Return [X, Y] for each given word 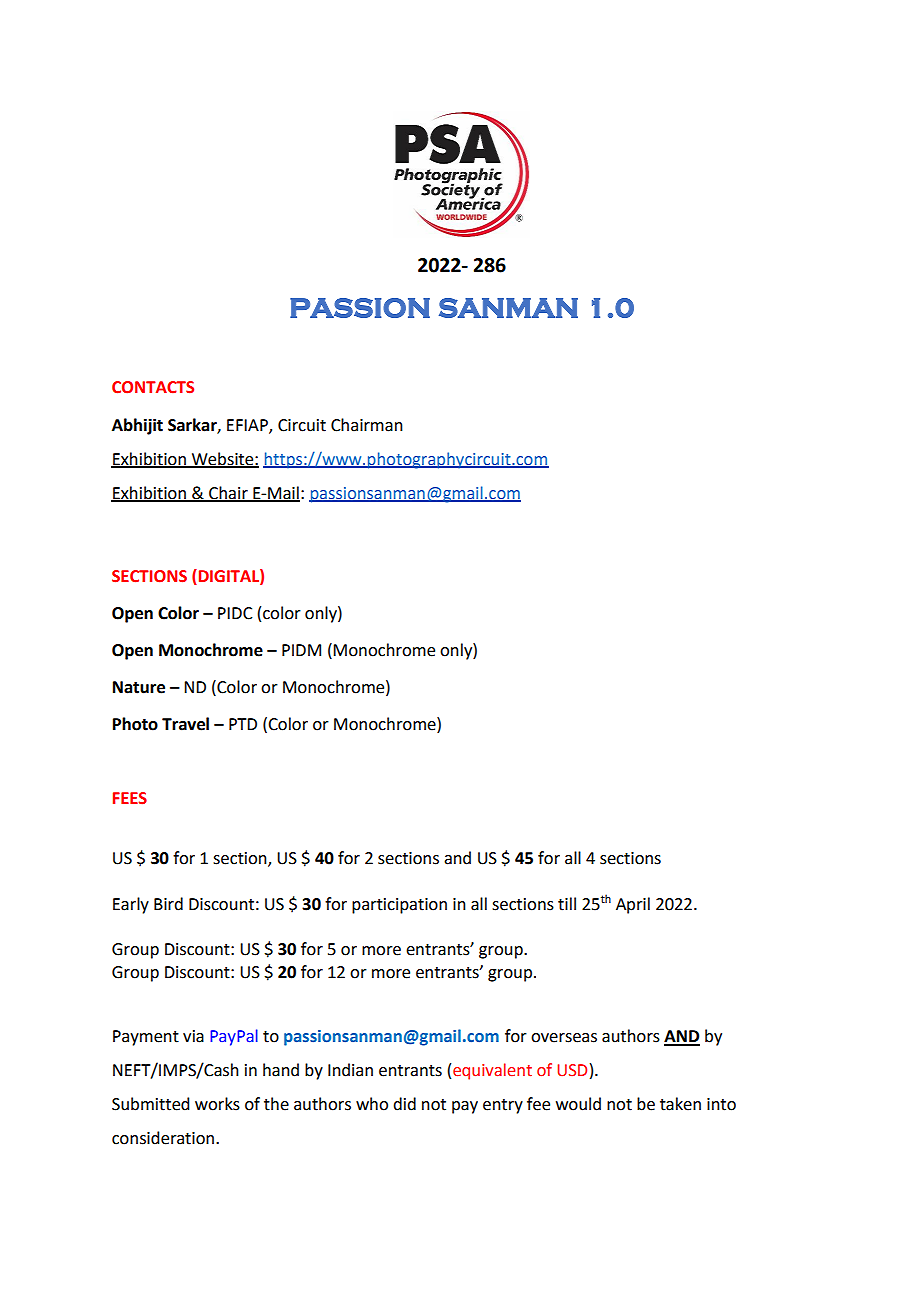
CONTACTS [153, 387]
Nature [139, 687]
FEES [130, 798]
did [404, 1104]
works [217, 1104]
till [567, 904]
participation [399, 906]
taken [680, 1104]
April [633, 905]
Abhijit [137, 426]
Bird [168, 904]
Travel [185, 724]
